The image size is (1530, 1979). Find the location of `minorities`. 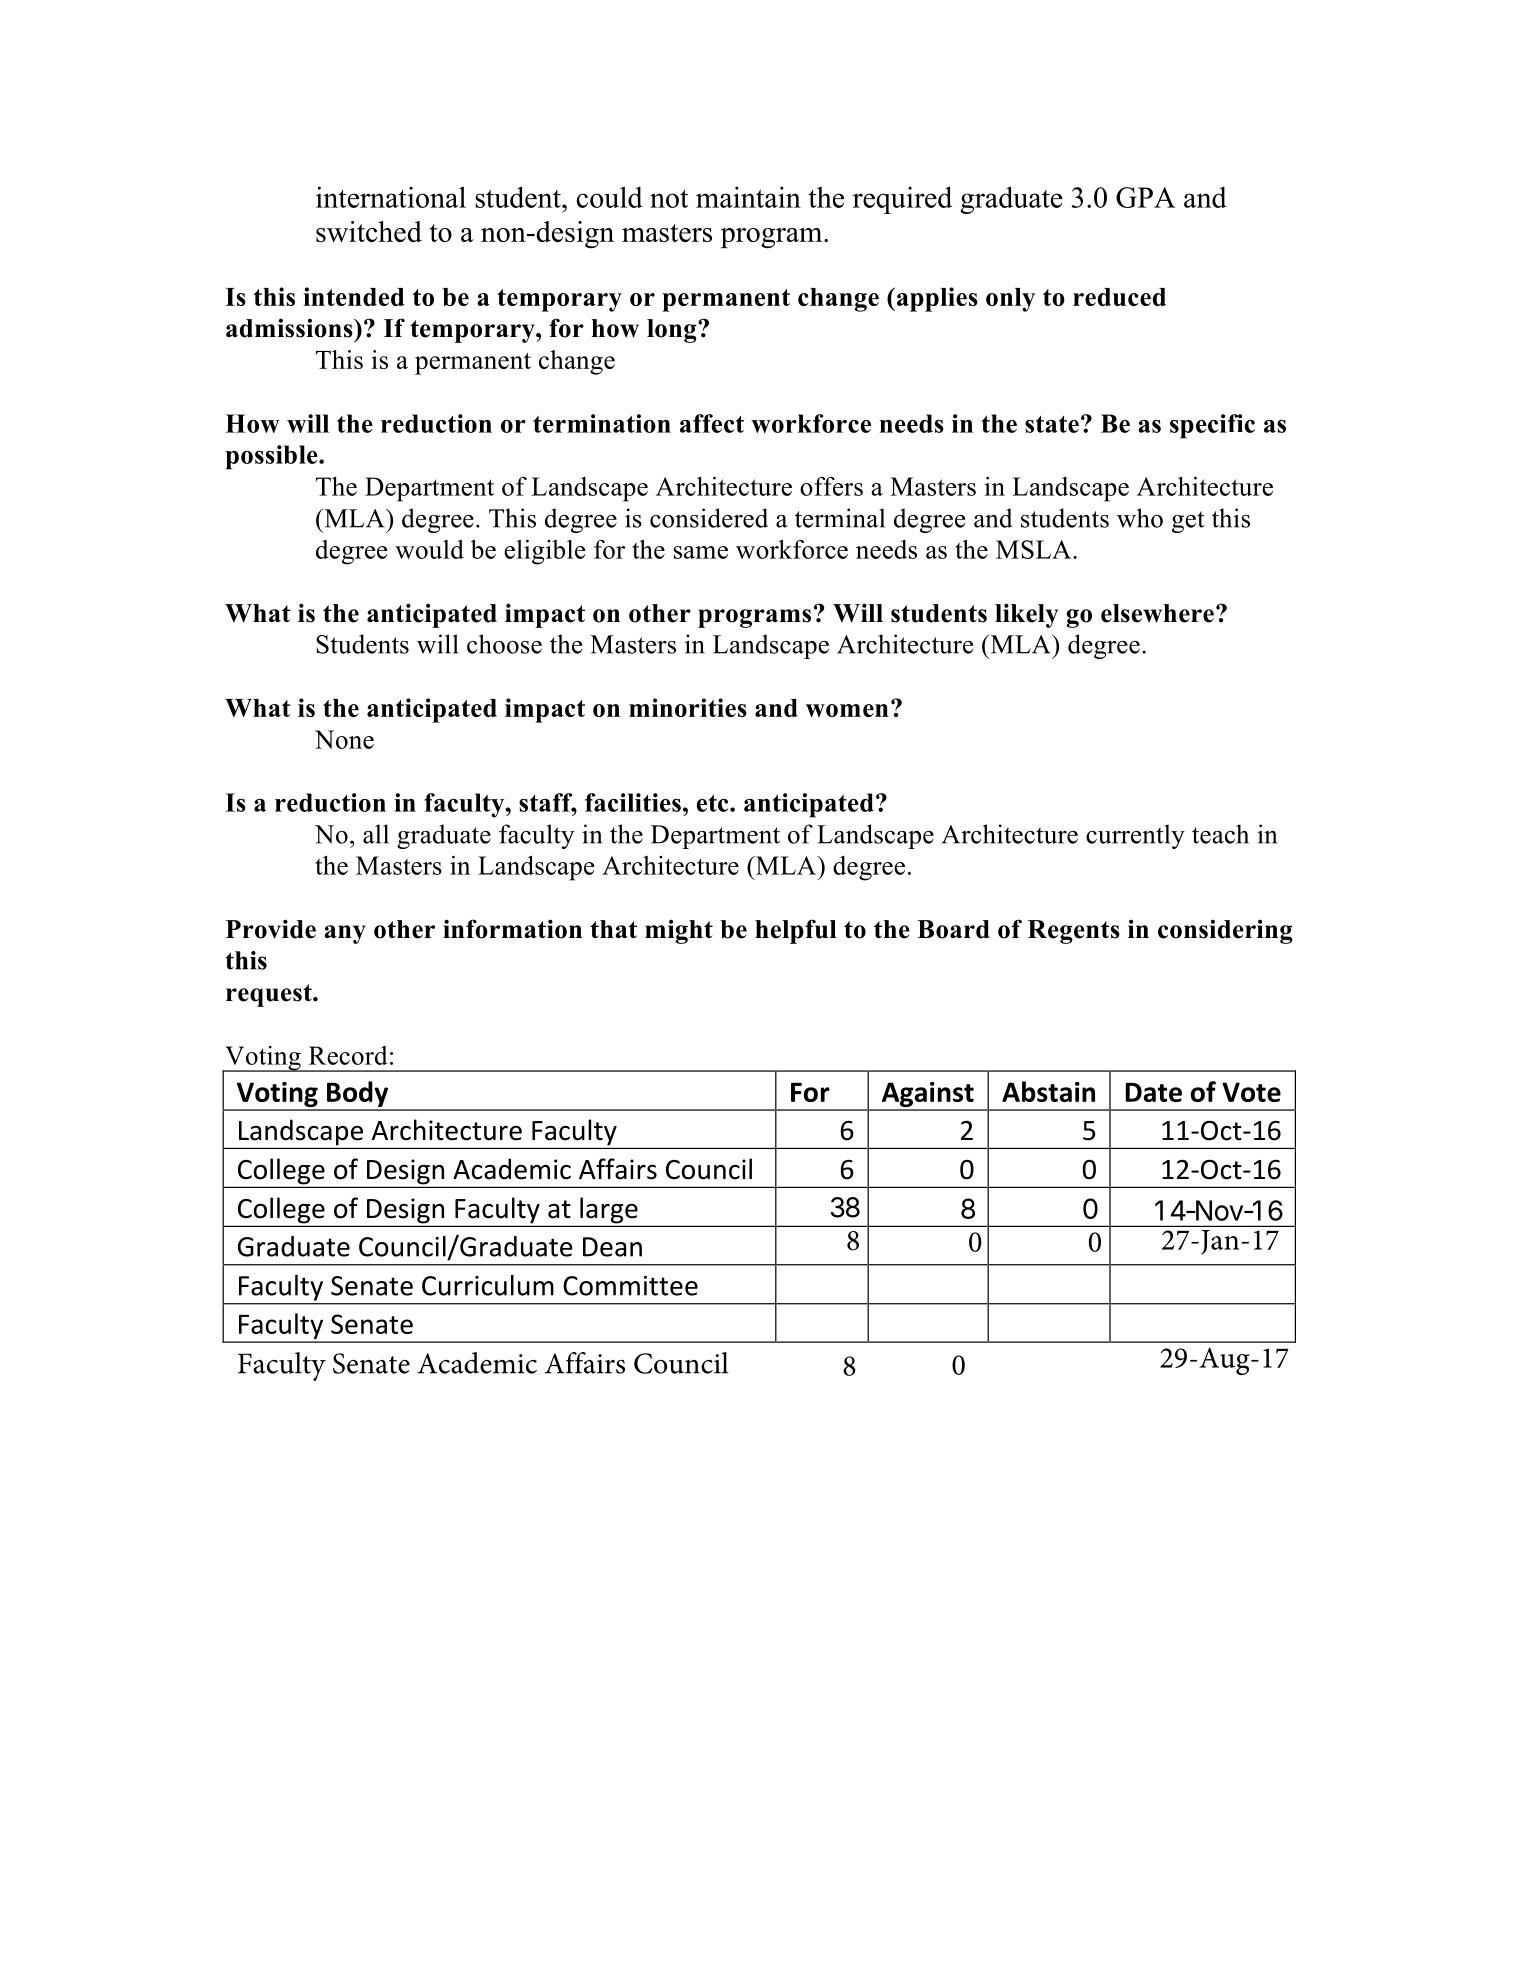

minorities is located at coordinates (688, 707).
